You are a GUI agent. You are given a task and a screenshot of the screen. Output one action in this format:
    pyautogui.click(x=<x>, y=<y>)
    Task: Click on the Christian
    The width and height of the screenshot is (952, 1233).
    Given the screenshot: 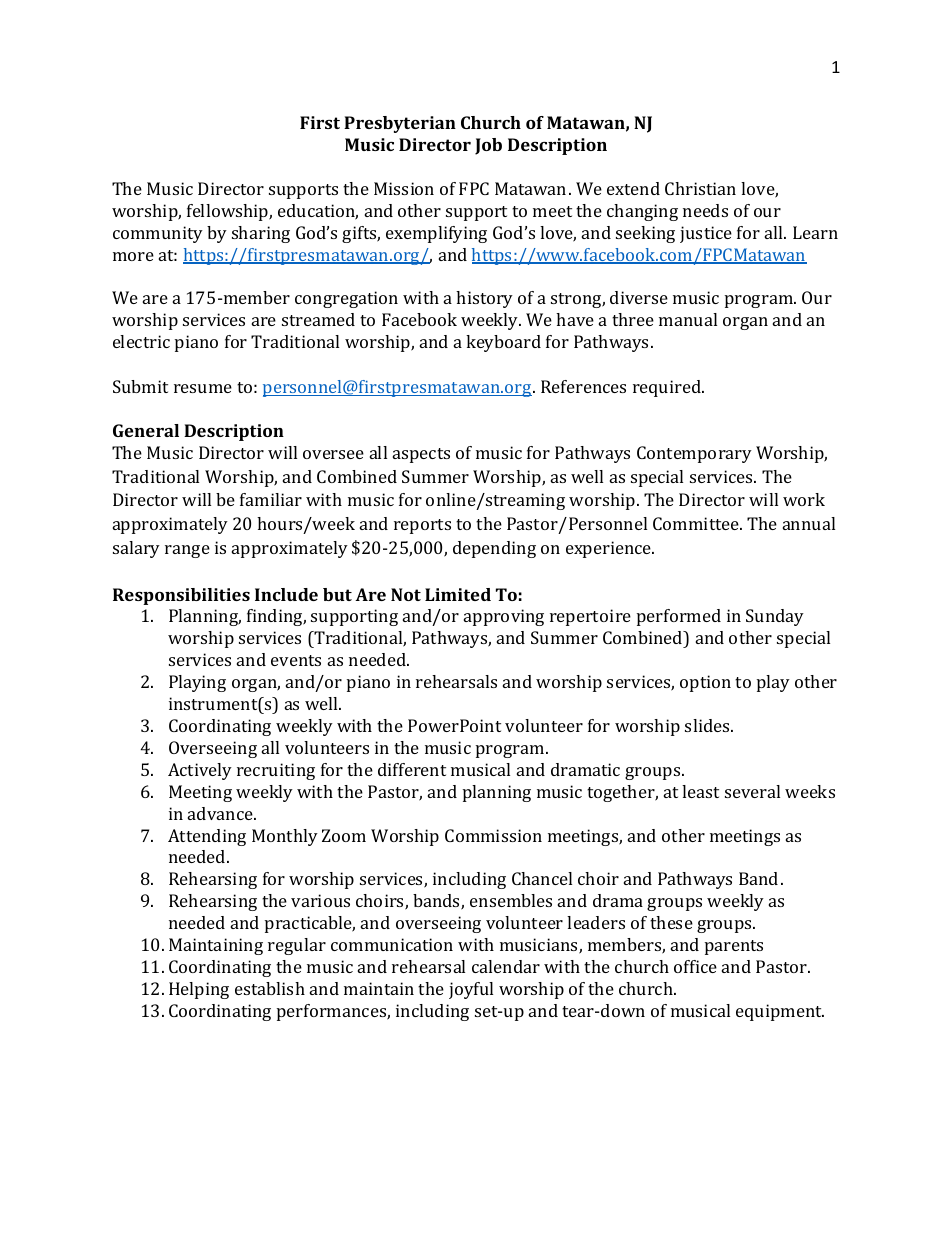 What is the action you would take?
    pyautogui.click(x=700, y=188)
